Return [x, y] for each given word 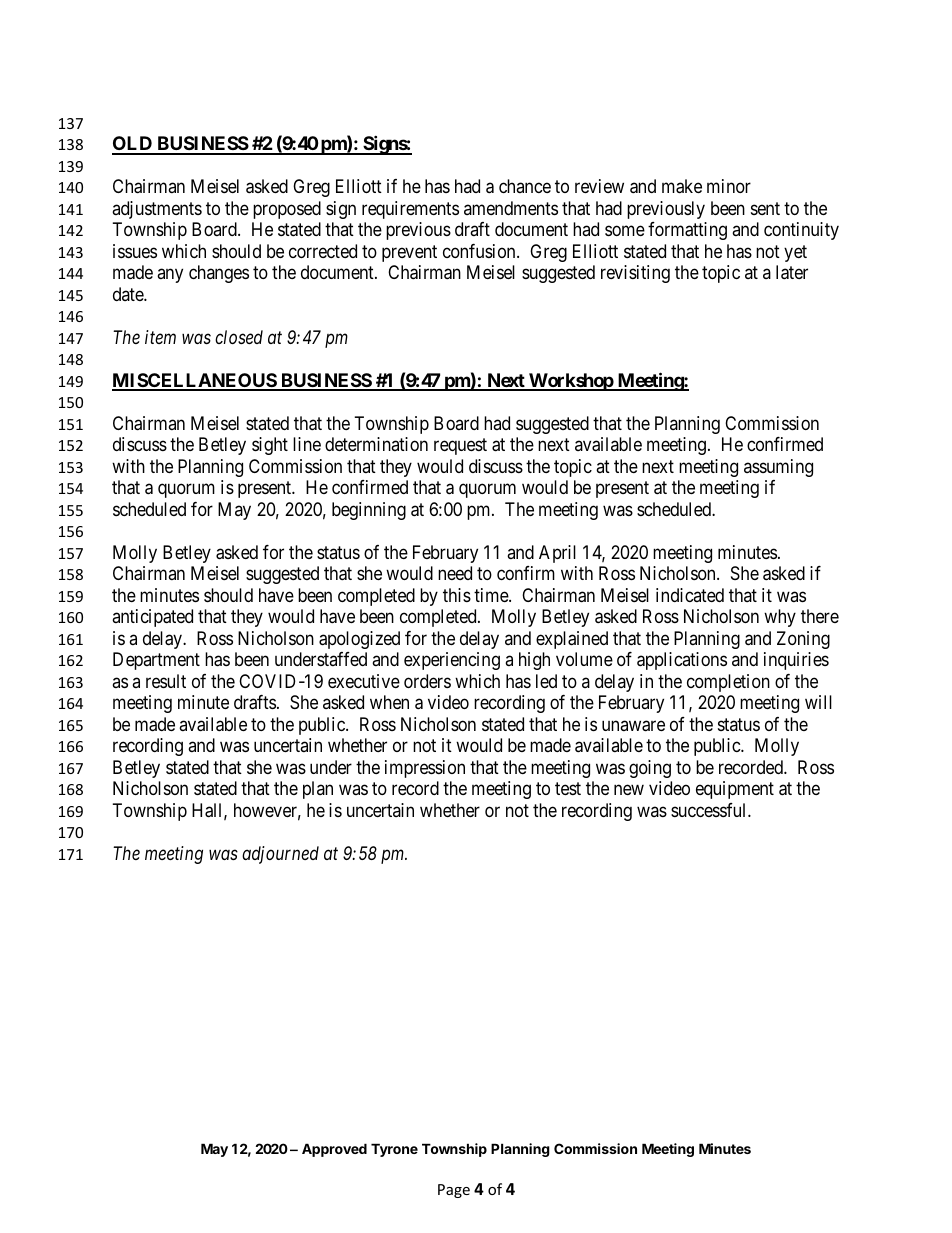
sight [270, 446]
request [460, 447]
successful [710, 810]
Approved [334, 1150]
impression [425, 769]
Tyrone [394, 1150]
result [166, 681]
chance [525, 186]
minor [729, 186]
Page [454, 1191]
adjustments [157, 210]
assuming [778, 468]
